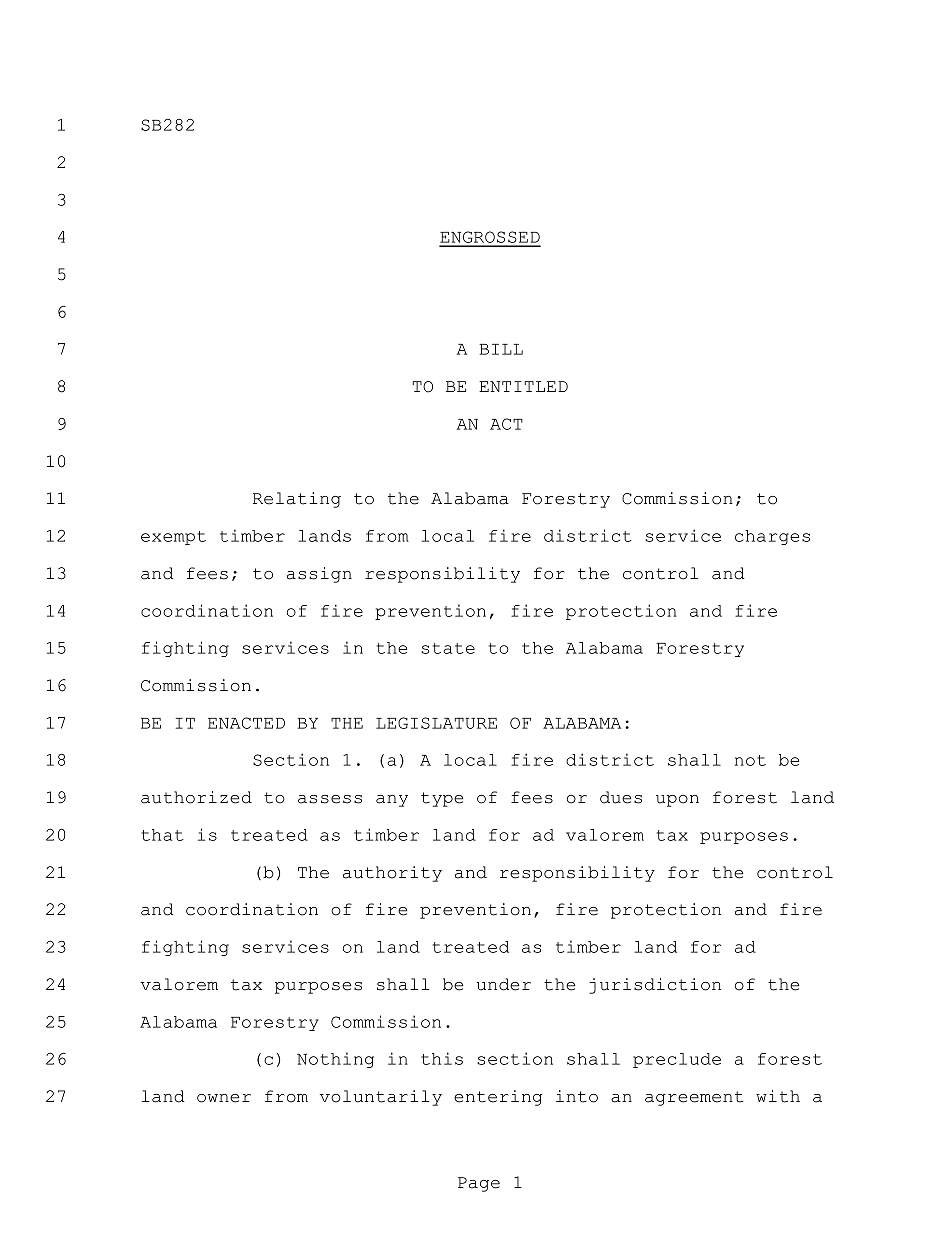 Image resolution: width=952 pixels, height=1233 pixels. What do you see at coordinates (246, 723) in the screenshot?
I see `ENACTED` at bounding box center [246, 723].
